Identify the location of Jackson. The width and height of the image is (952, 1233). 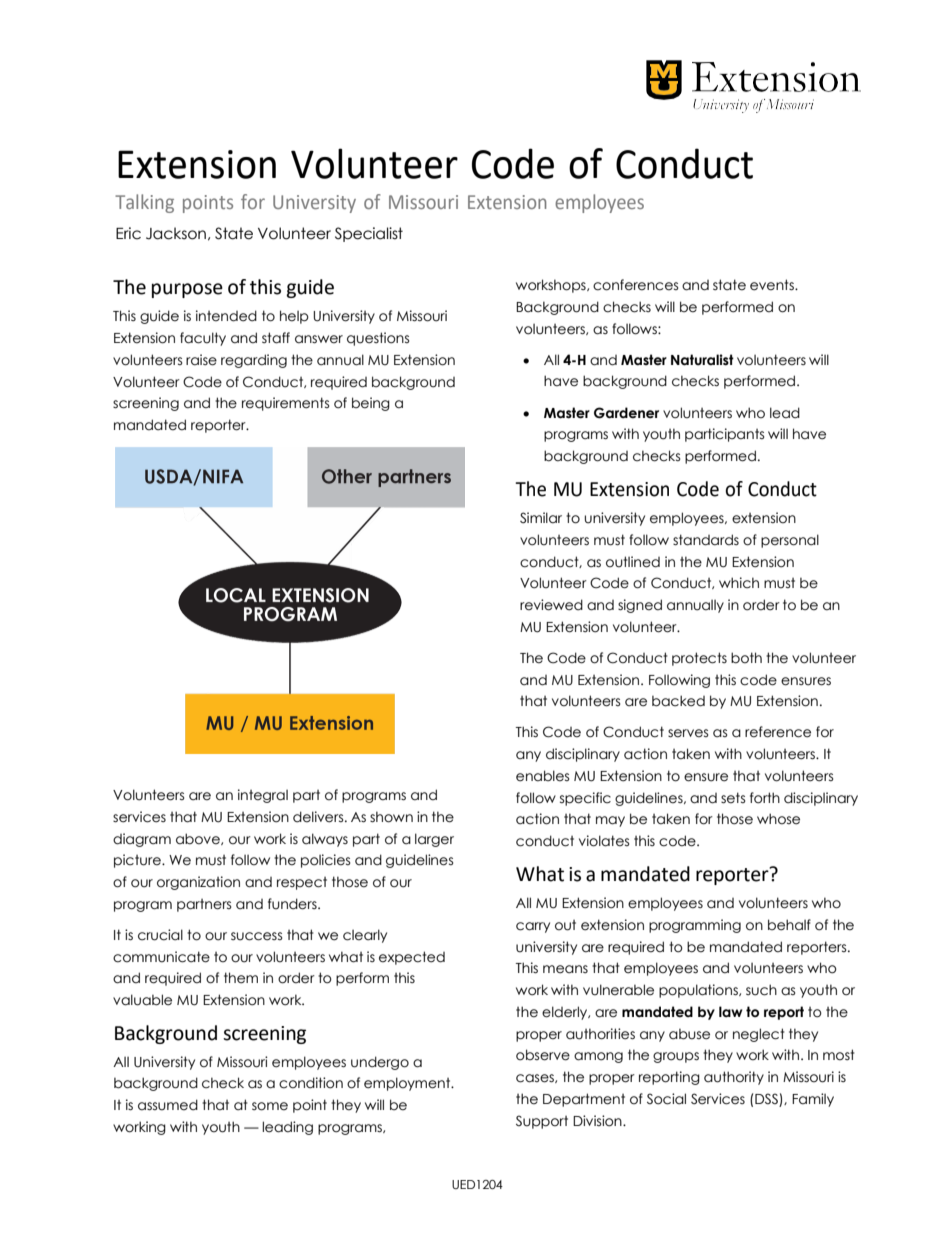
(176, 233).
